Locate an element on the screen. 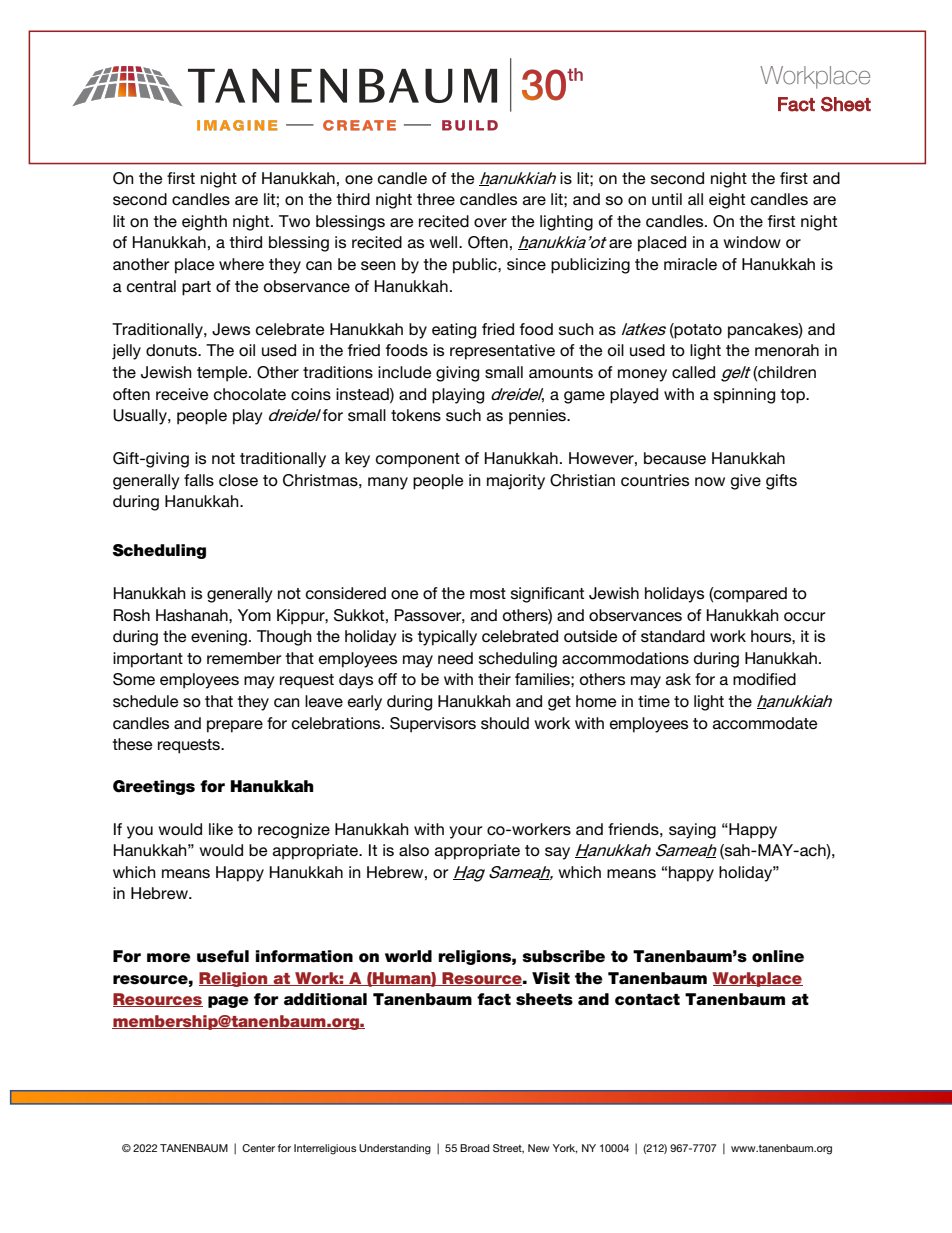  well is located at coordinates (444, 242).
